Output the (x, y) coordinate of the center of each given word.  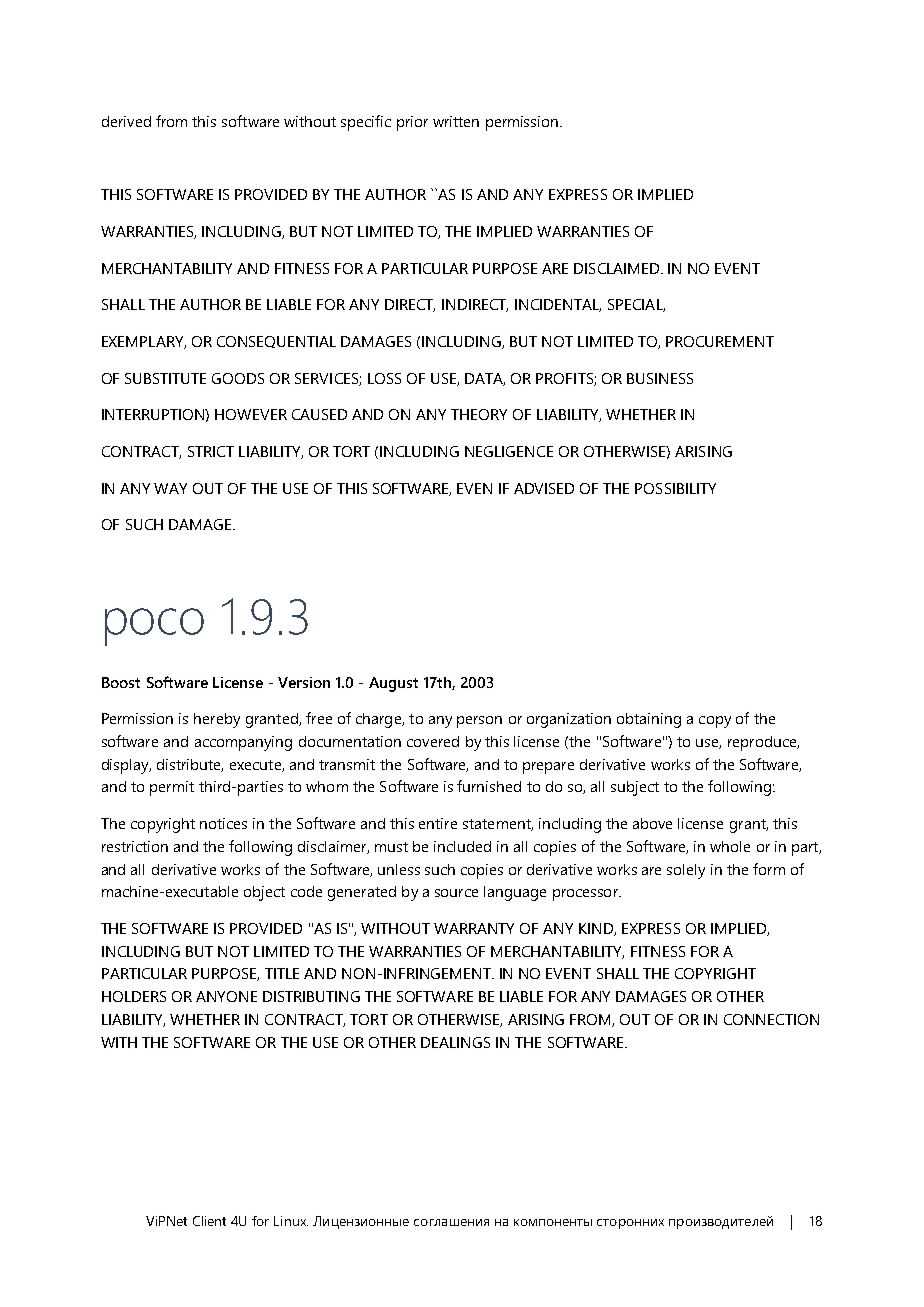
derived (126, 121)
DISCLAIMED (618, 268)
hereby (217, 720)
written (456, 121)
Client (209, 1221)
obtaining (649, 720)
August (393, 684)
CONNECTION (771, 1019)
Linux (291, 1221)
